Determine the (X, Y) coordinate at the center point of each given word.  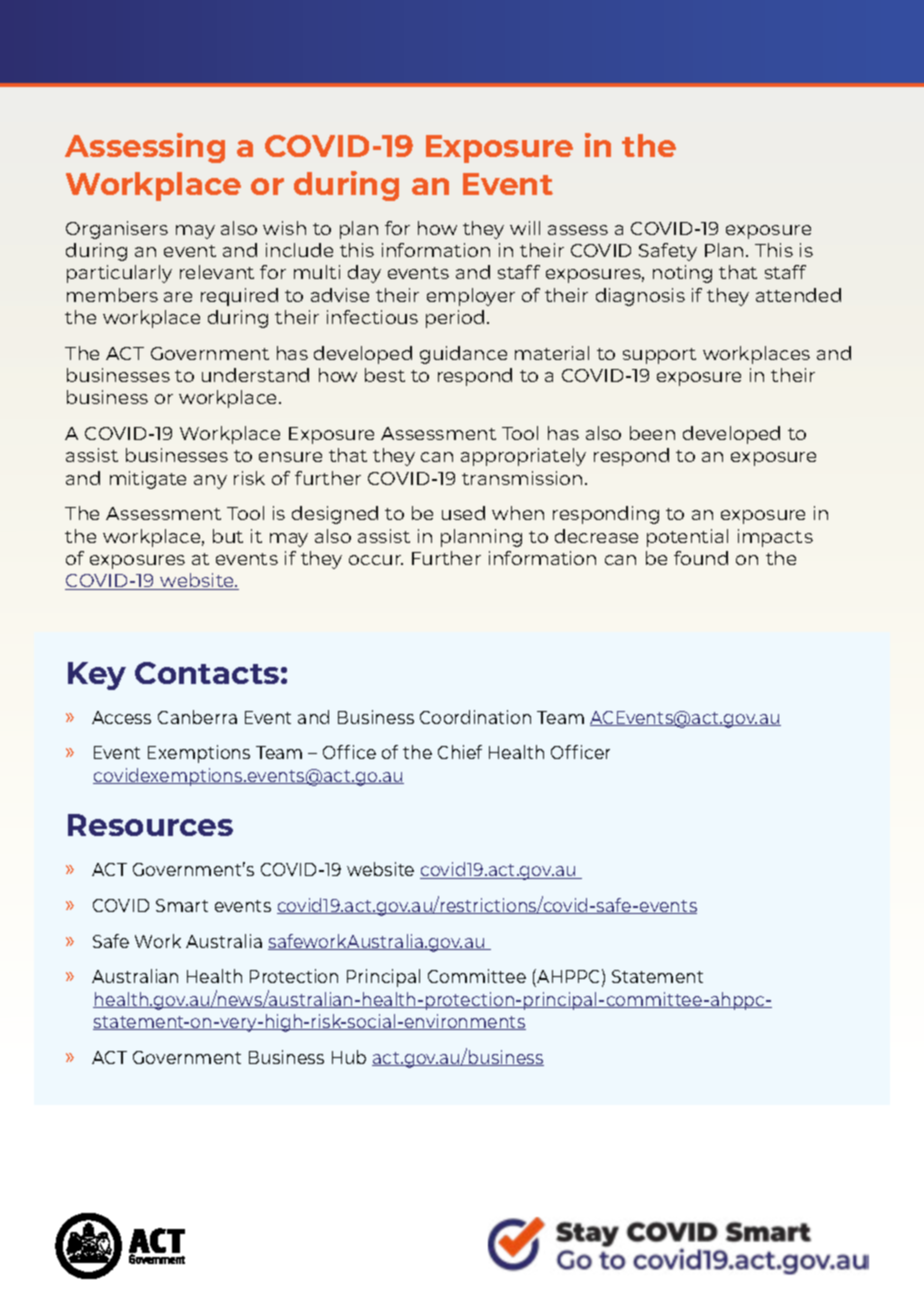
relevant (217, 272)
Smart (182, 905)
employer (471, 297)
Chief (460, 752)
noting (682, 274)
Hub (349, 1057)
